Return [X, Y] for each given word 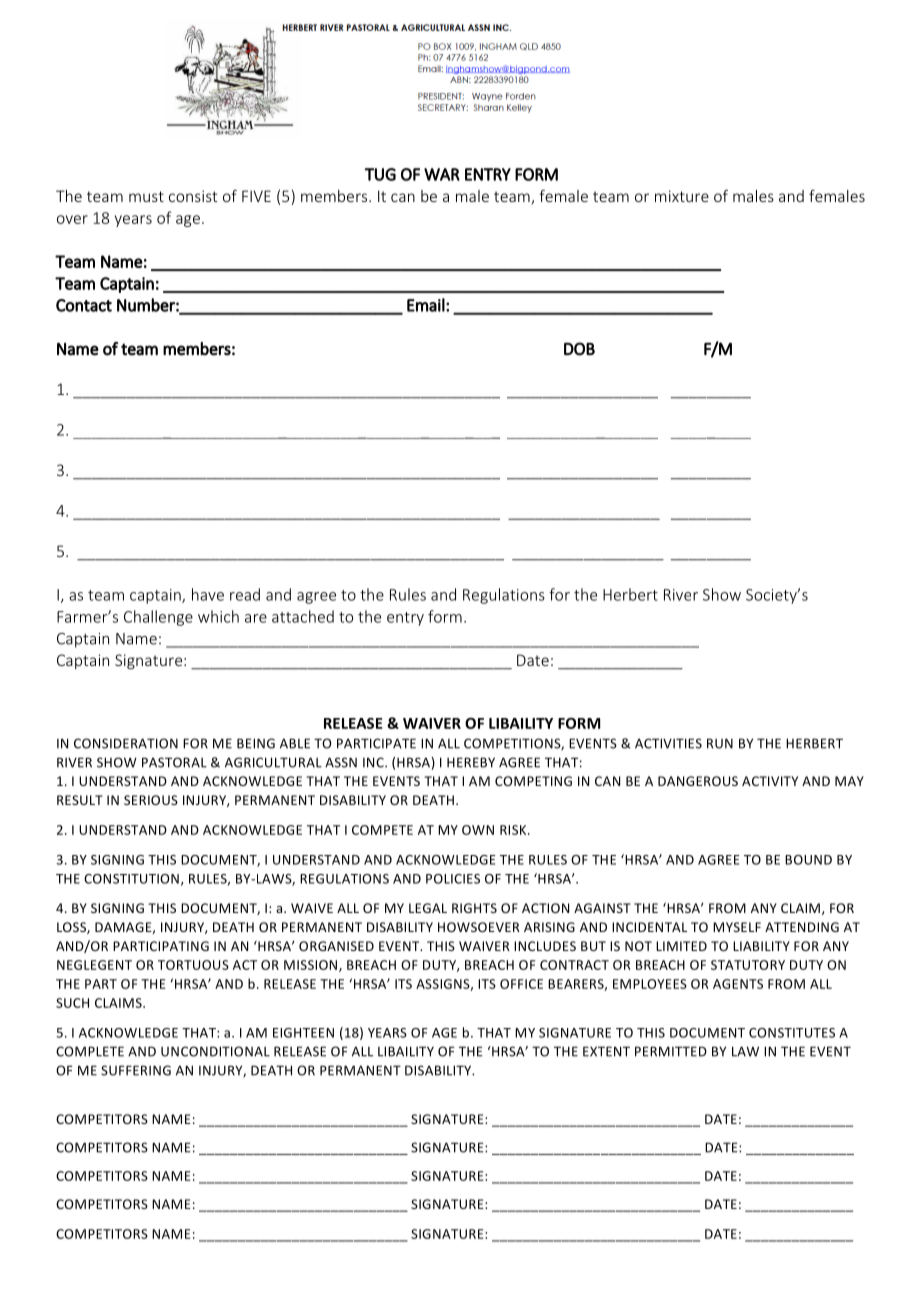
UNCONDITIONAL [215, 1051]
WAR [442, 174]
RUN [720, 743]
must [146, 196]
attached [303, 616]
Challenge [158, 618]
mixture [682, 196]
